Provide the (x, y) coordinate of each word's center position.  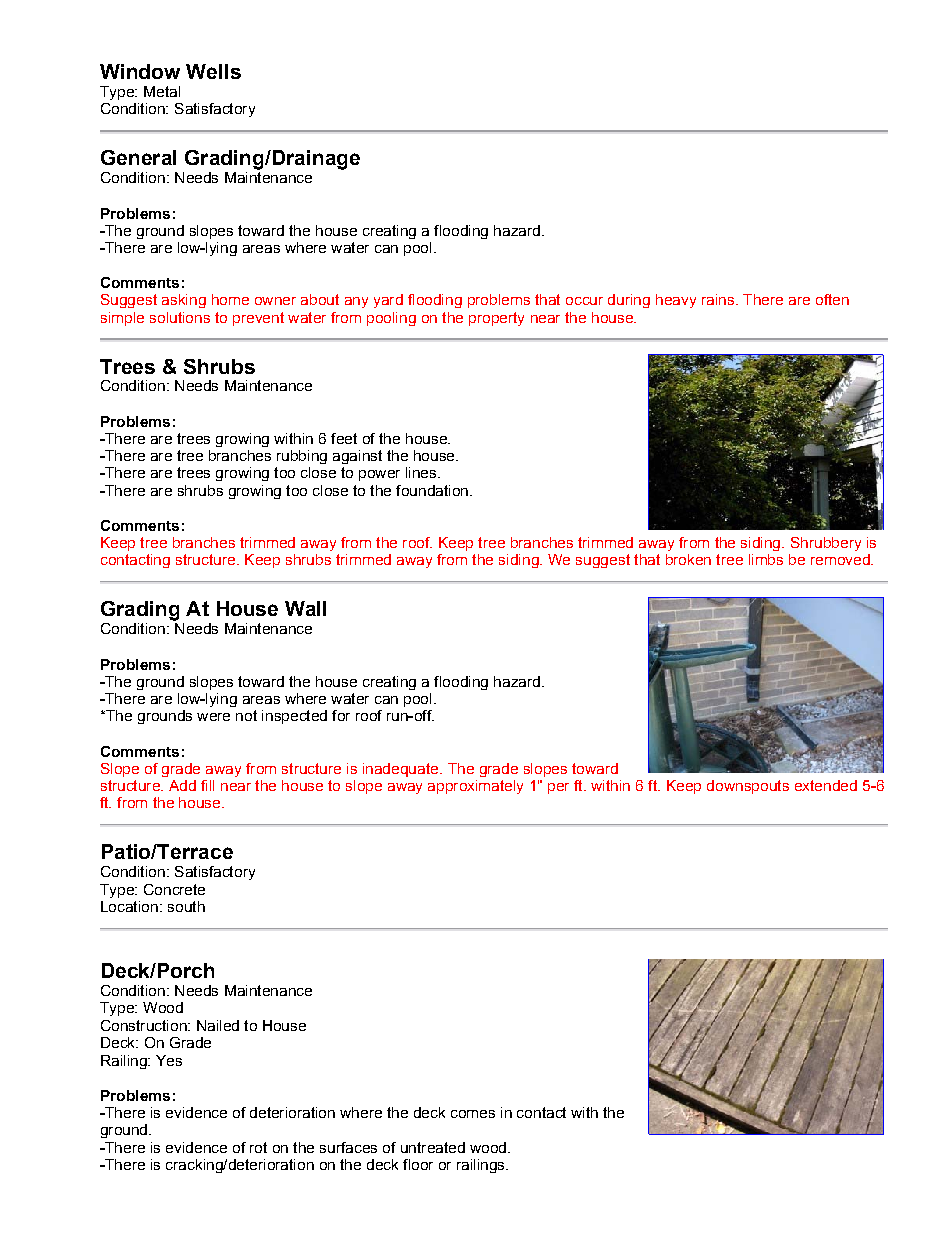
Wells (213, 71)
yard (388, 301)
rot (258, 1147)
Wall (305, 608)
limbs (766, 559)
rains (718, 299)
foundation (432, 490)
